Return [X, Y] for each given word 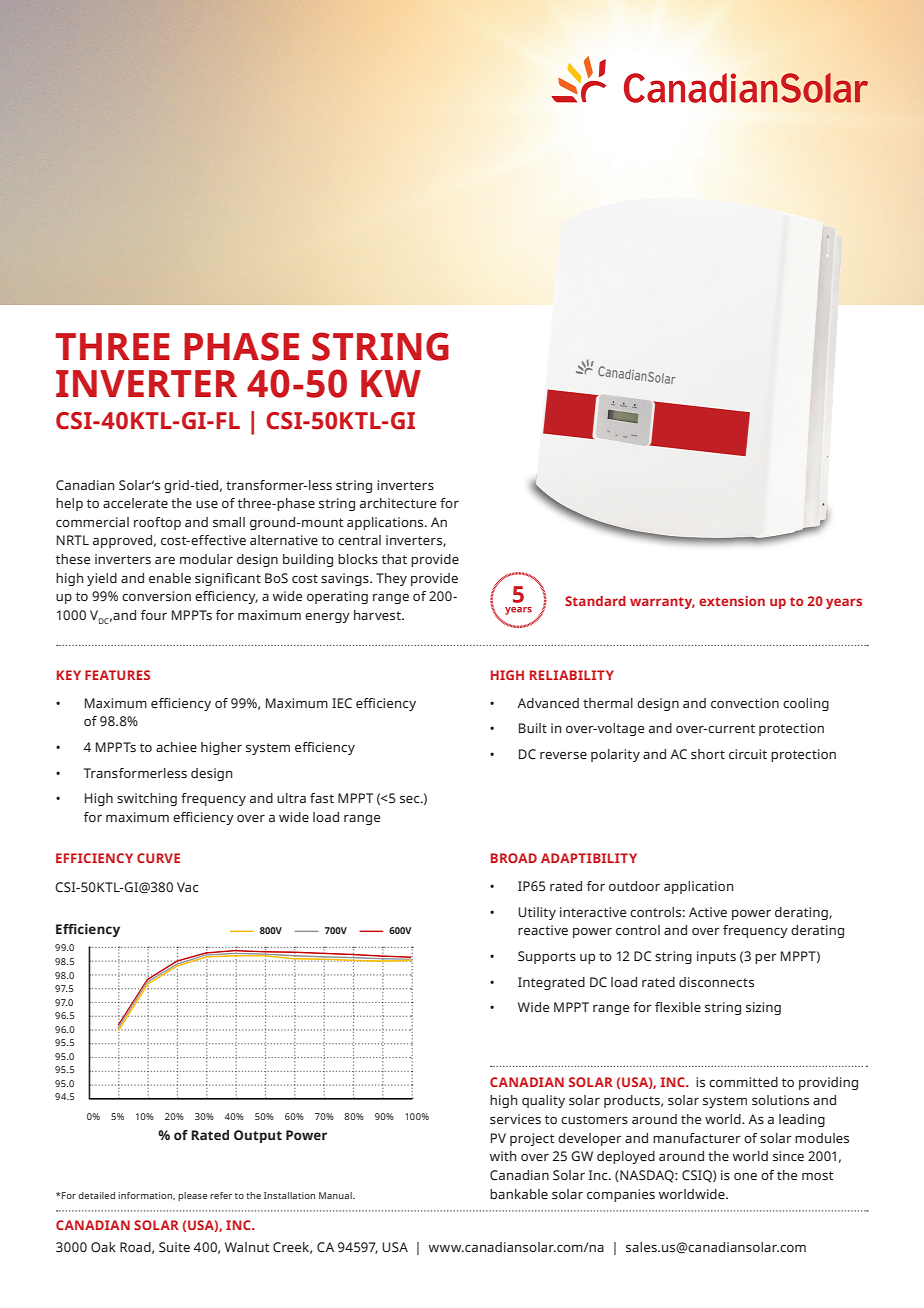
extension [732, 601]
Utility [537, 913]
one [745, 1176]
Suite [174, 1247]
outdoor [634, 886]
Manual [336, 1195]
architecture [398, 503]
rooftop [157, 523]
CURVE [158, 858]
